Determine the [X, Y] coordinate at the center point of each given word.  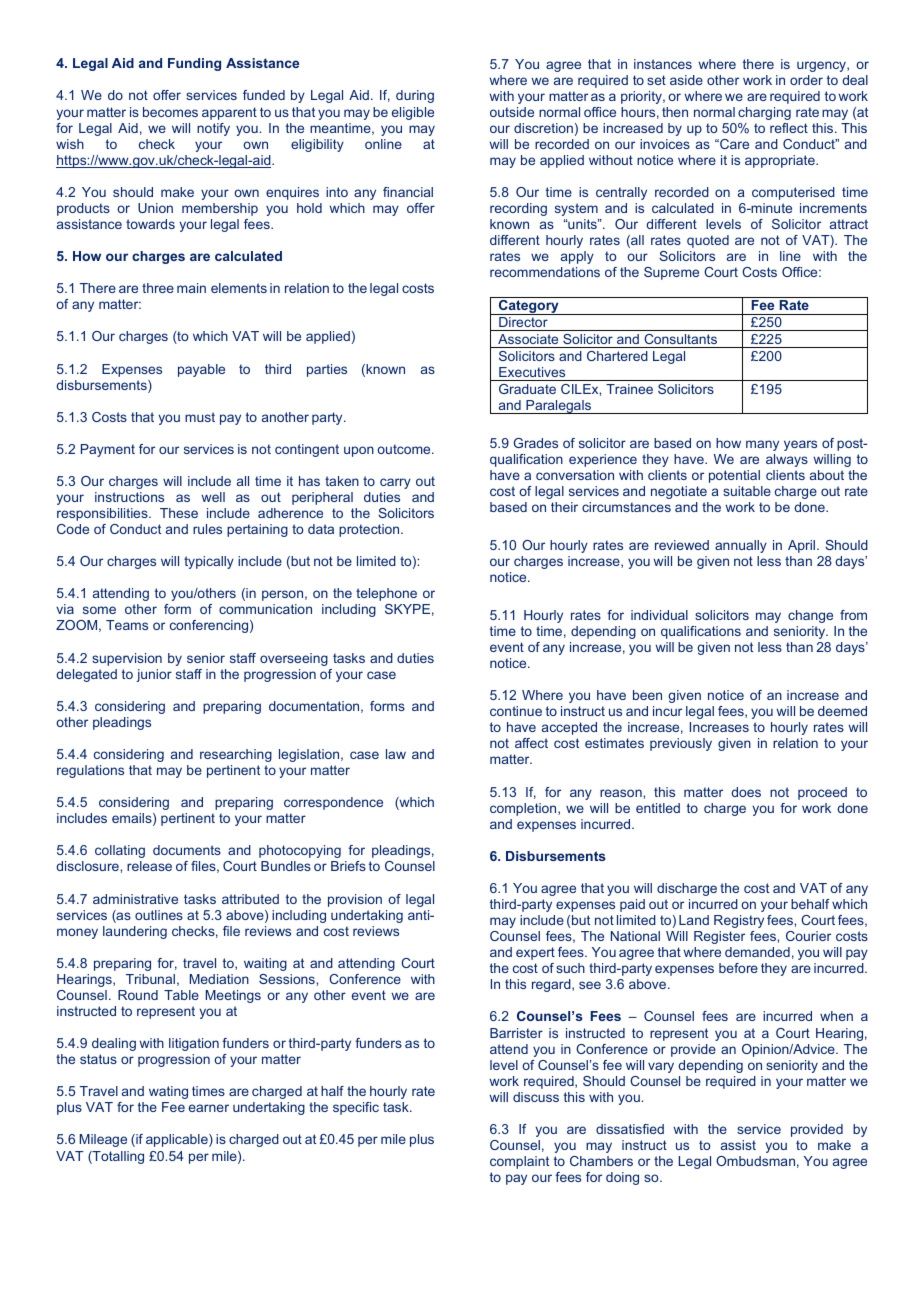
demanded [757, 952]
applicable [178, 1140]
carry [395, 483]
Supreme [671, 273]
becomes [170, 112]
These [179, 513]
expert [535, 953]
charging [764, 113]
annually [741, 546]
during [415, 96]
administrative [135, 899]
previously [681, 744]
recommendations [545, 272]
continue [516, 711]
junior [154, 675]
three [158, 288]
